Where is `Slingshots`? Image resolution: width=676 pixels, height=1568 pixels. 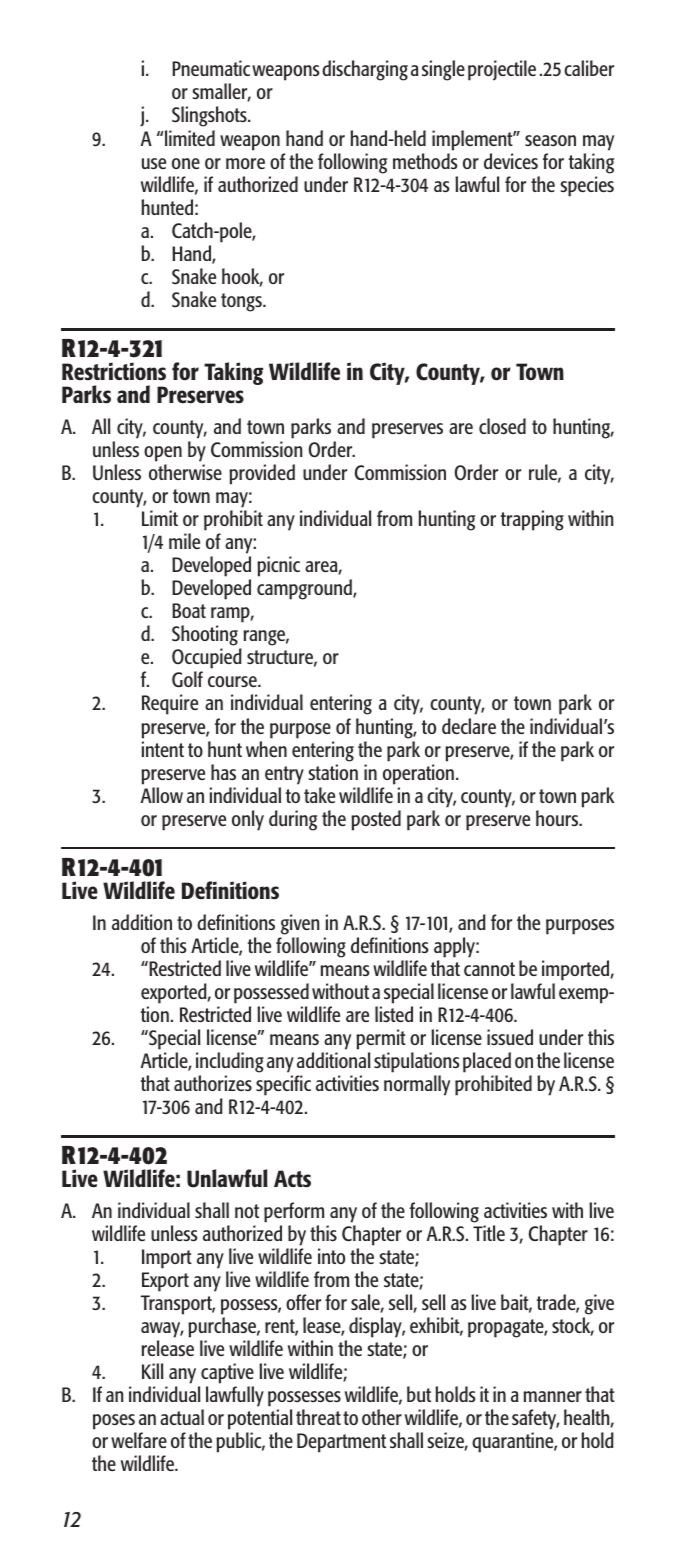
Slingshots is located at coordinates (210, 116).
